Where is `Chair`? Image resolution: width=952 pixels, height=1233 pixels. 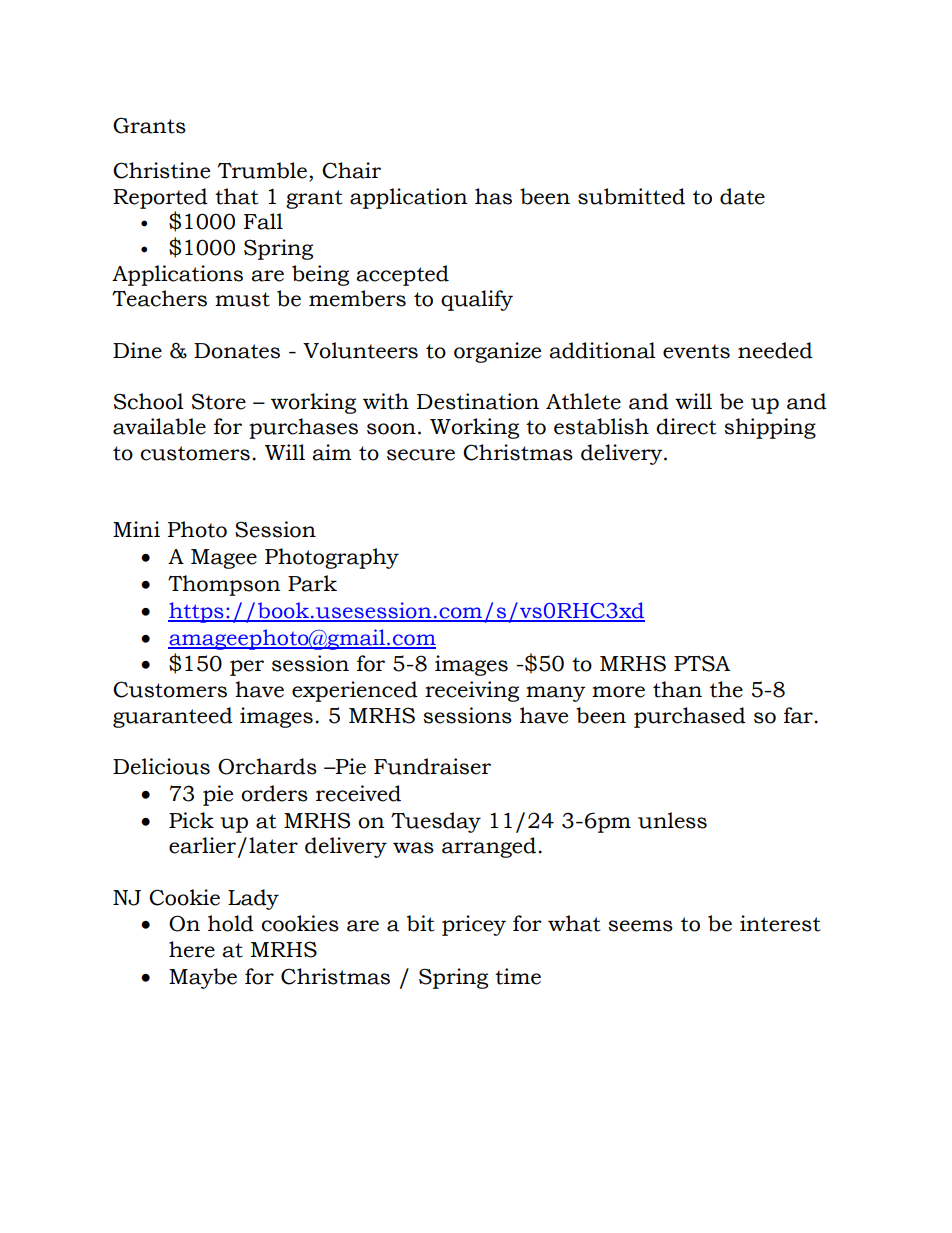 Chair is located at coordinates (351, 170).
